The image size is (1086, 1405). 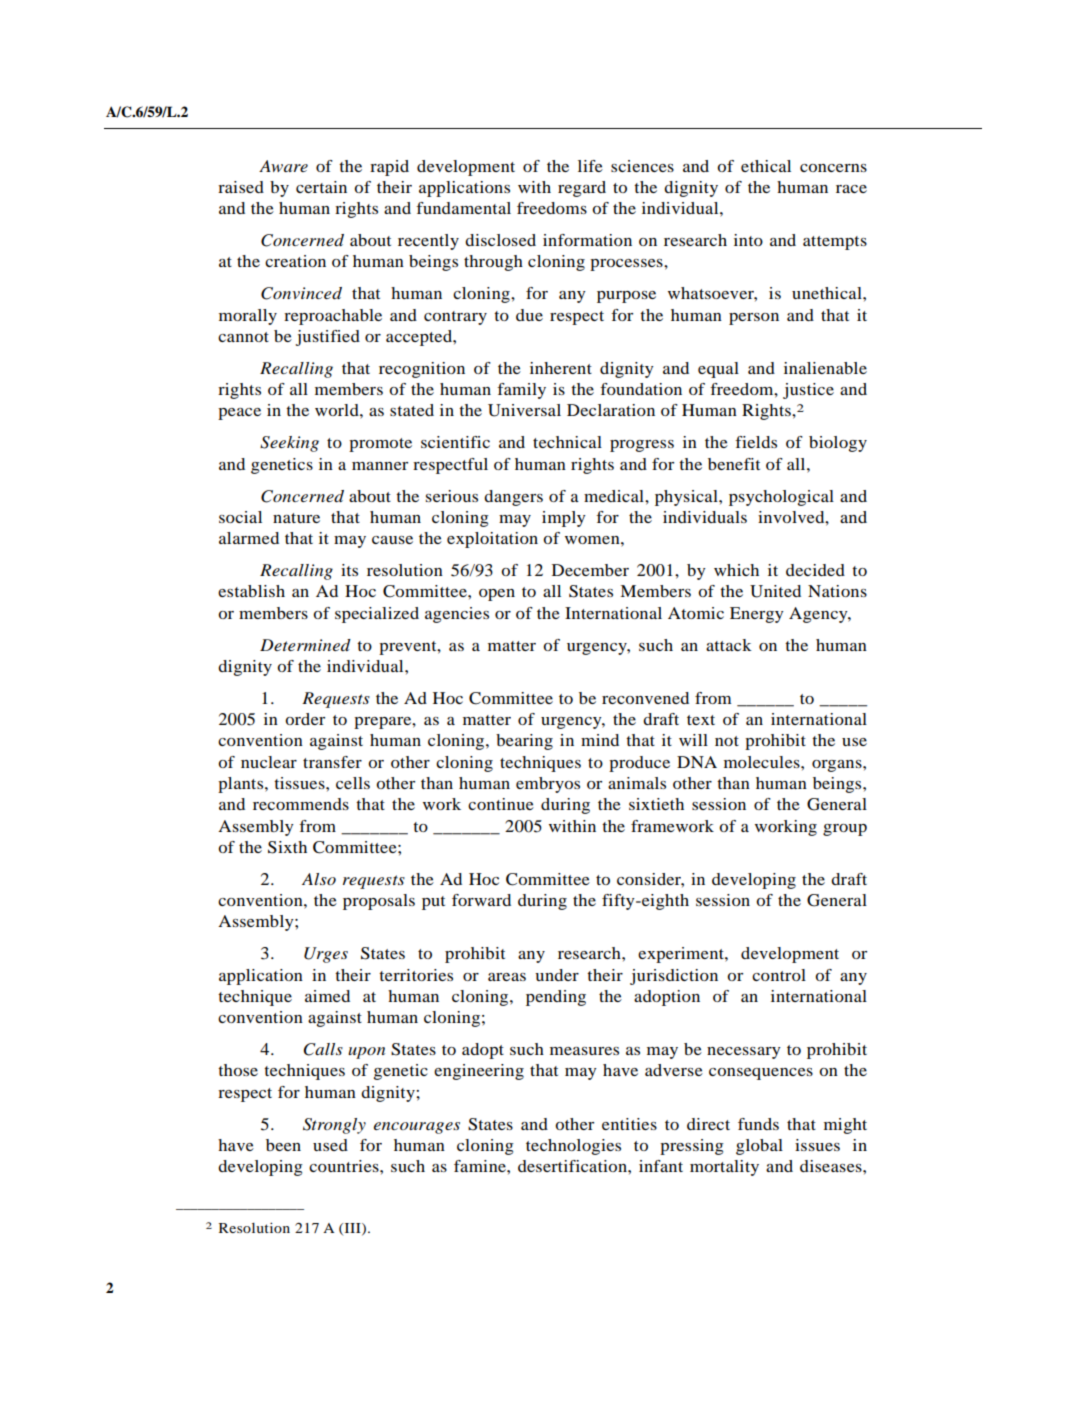 I want to click on bearing, so click(x=524, y=742).
